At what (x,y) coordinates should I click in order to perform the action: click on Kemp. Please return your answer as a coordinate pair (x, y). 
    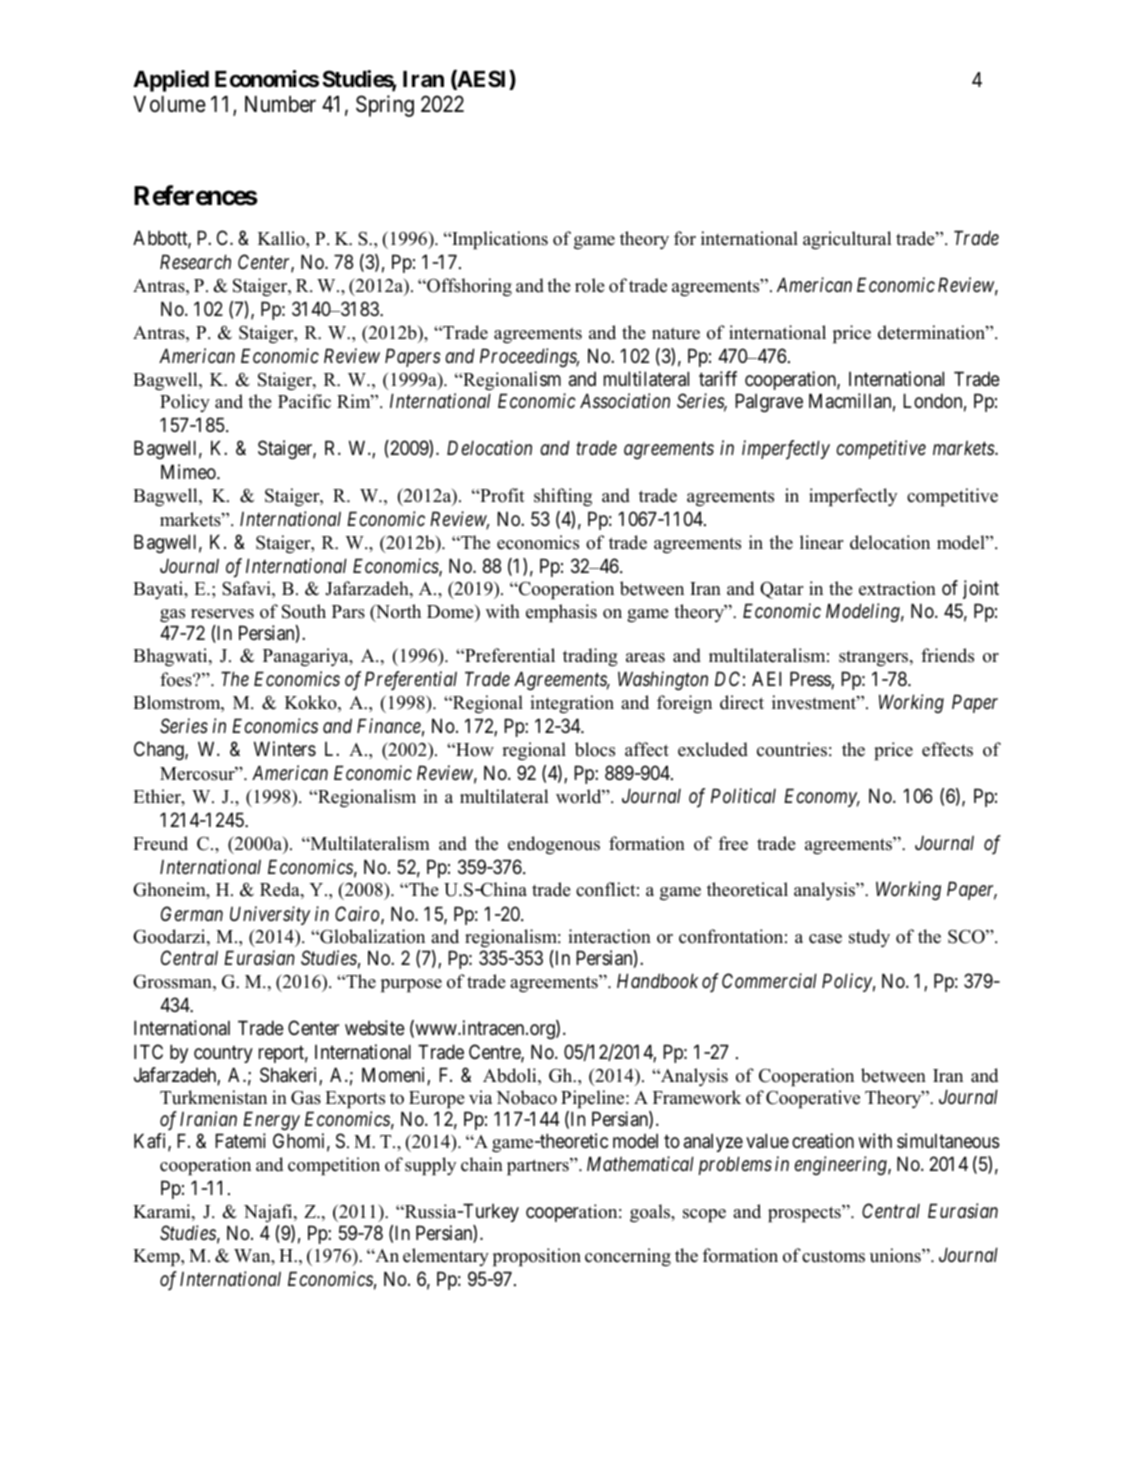
    Looking at the image, I should click on (157, 1257).
